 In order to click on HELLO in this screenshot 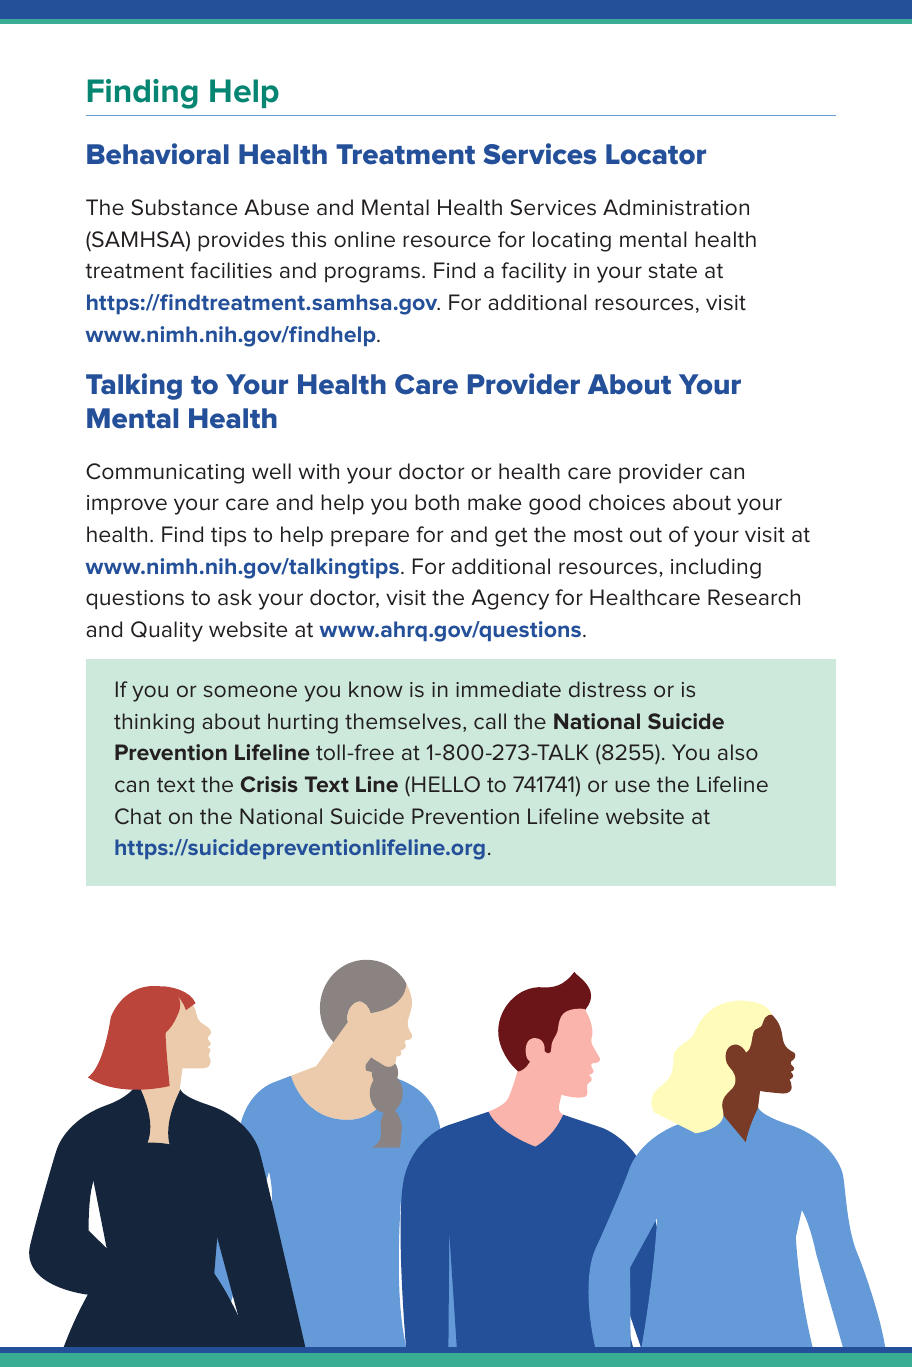, I will do `click(446, 784)`.
